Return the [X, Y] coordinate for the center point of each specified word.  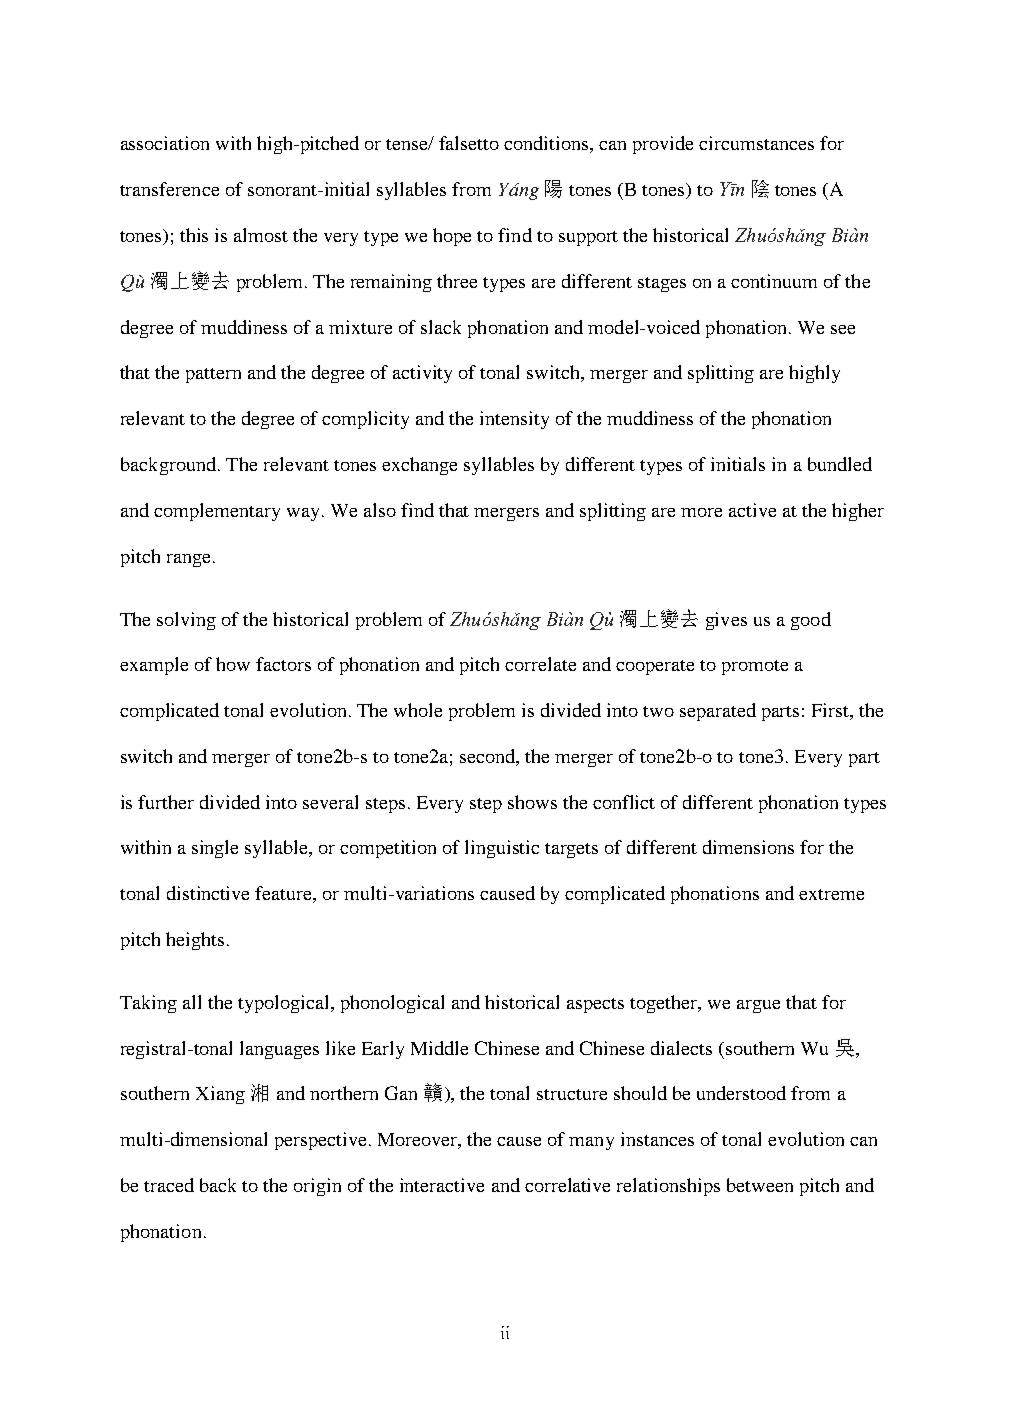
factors [283, 664]
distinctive [208, 893]
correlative [567, 1185]
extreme [831, 894]
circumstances [756, 143]
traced [169, 1185]
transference [169, 189]
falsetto [469, 143]
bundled [840, 464]
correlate [540, 664]
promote [755, 667]
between [760, 1185]
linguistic [502, 849]
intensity [514, 420]
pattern [213, 375]
